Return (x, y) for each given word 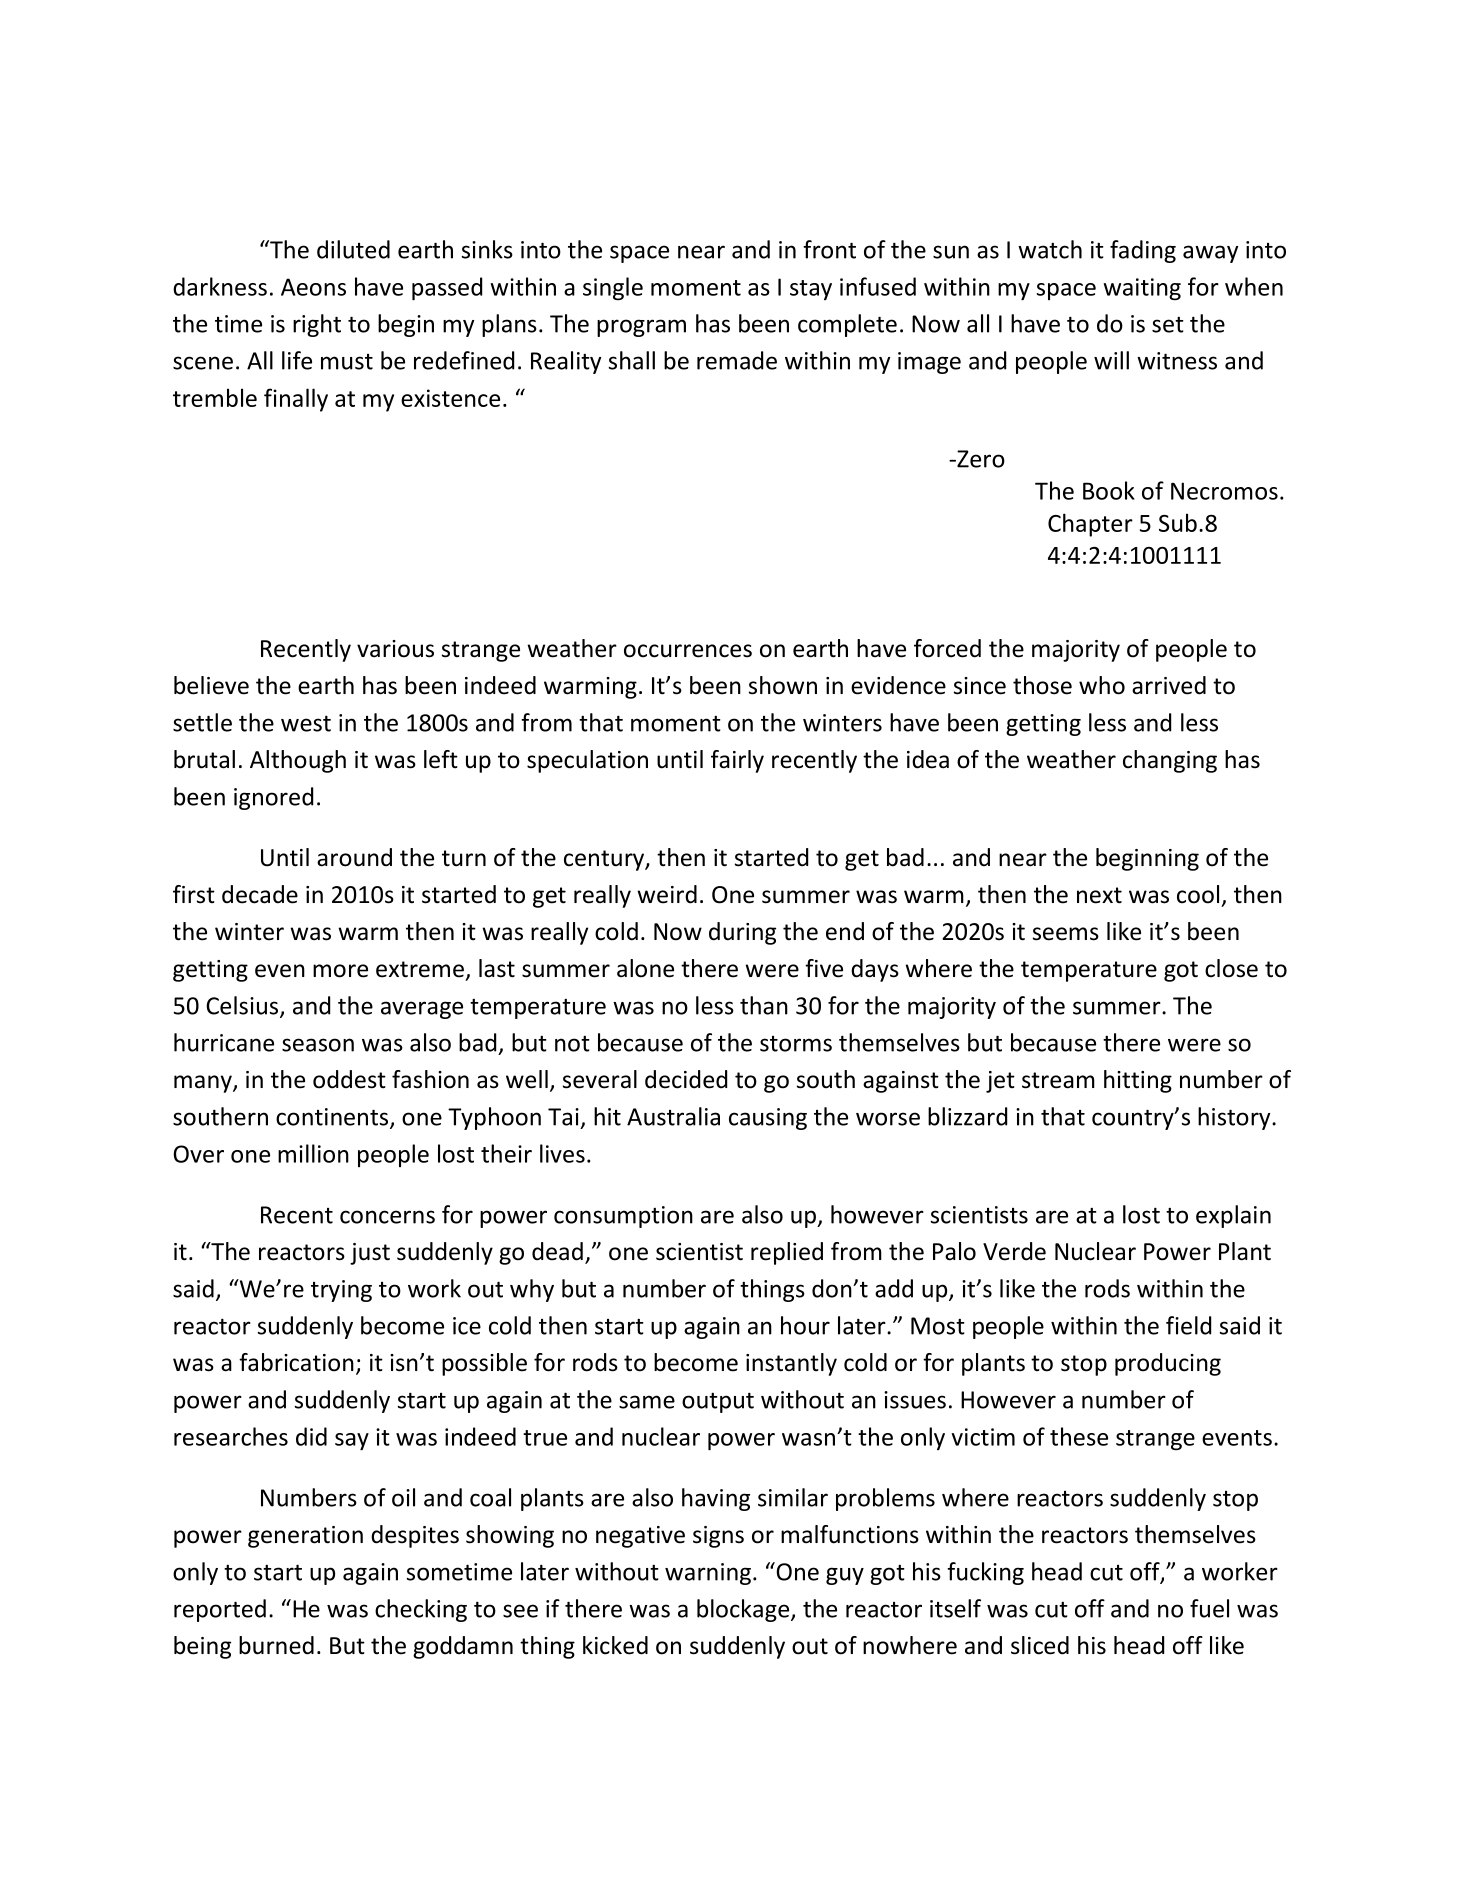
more (340, 971)
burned (276, 1645)
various (395, 649)
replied (787, 1253)
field (1188, 1325)
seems (1066, 934)
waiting (1142, 289)
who (1102, 685)
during (742, 933)
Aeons (313, 287)
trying (341, 1291)
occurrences (688, 651)
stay (811, 290)
